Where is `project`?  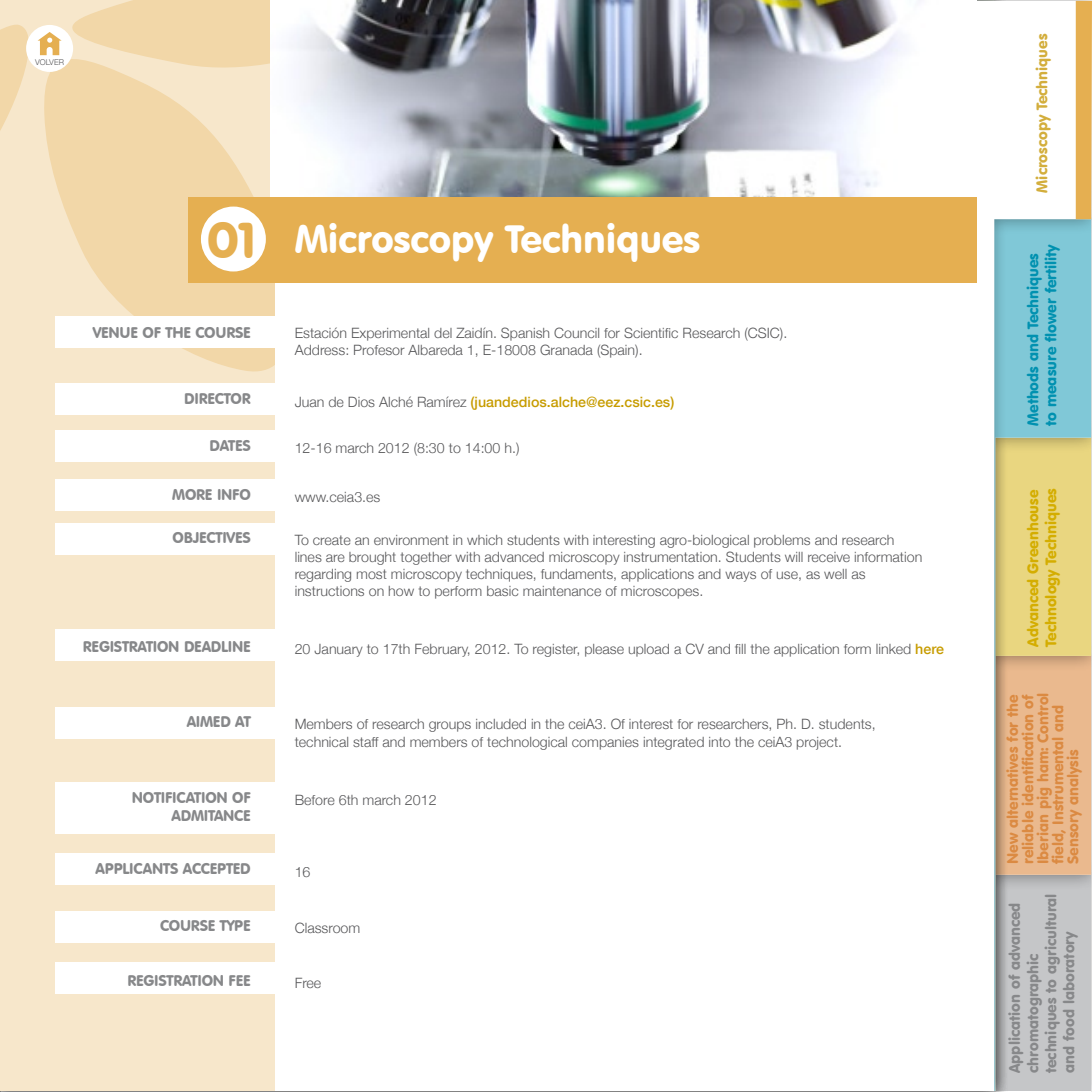
project is located at coordinates (818, 743).
